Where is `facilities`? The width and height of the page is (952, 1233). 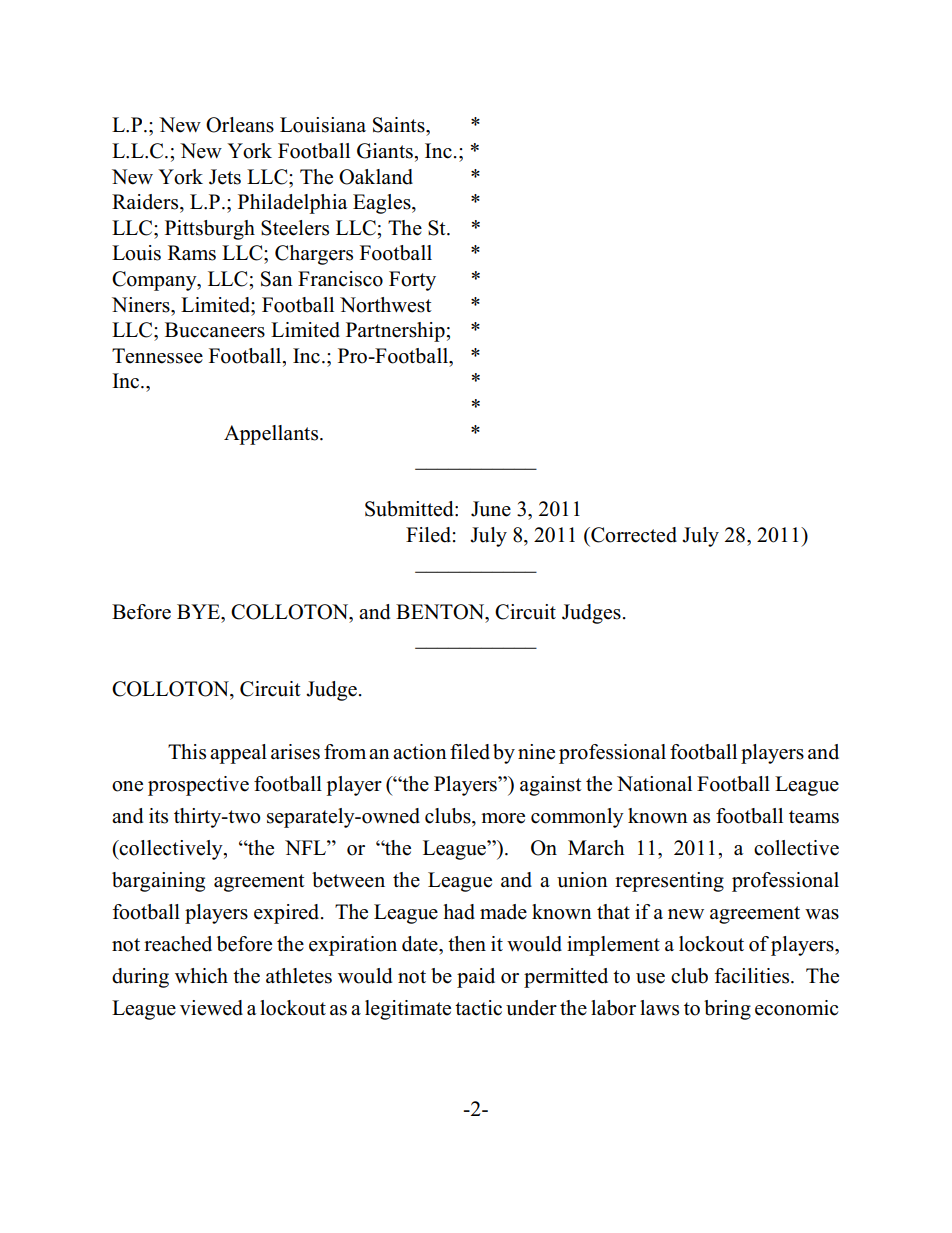
facilities is located at coordinates (753, 976).
